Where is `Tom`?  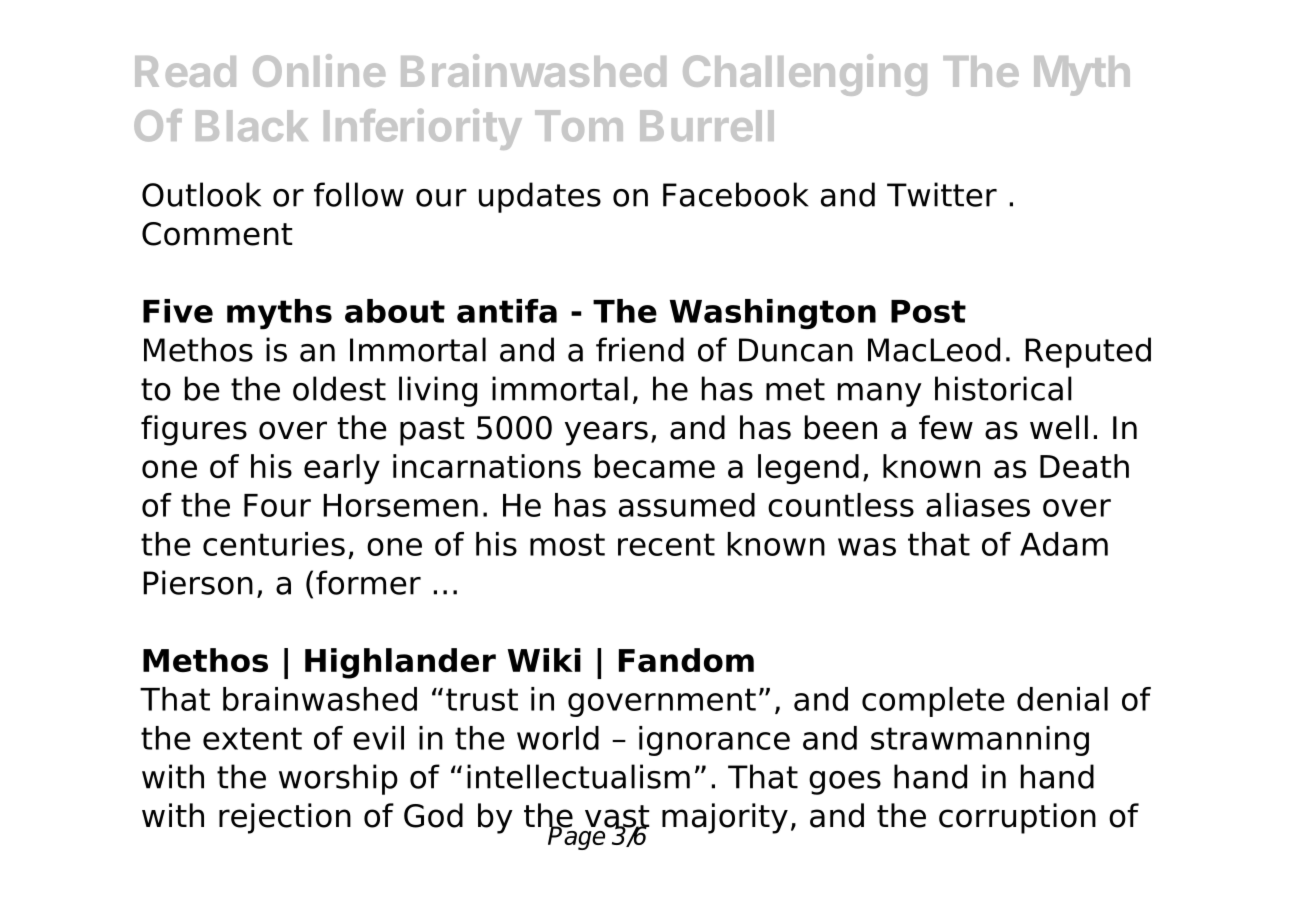 Tom is located at coordinates (579, 126).
